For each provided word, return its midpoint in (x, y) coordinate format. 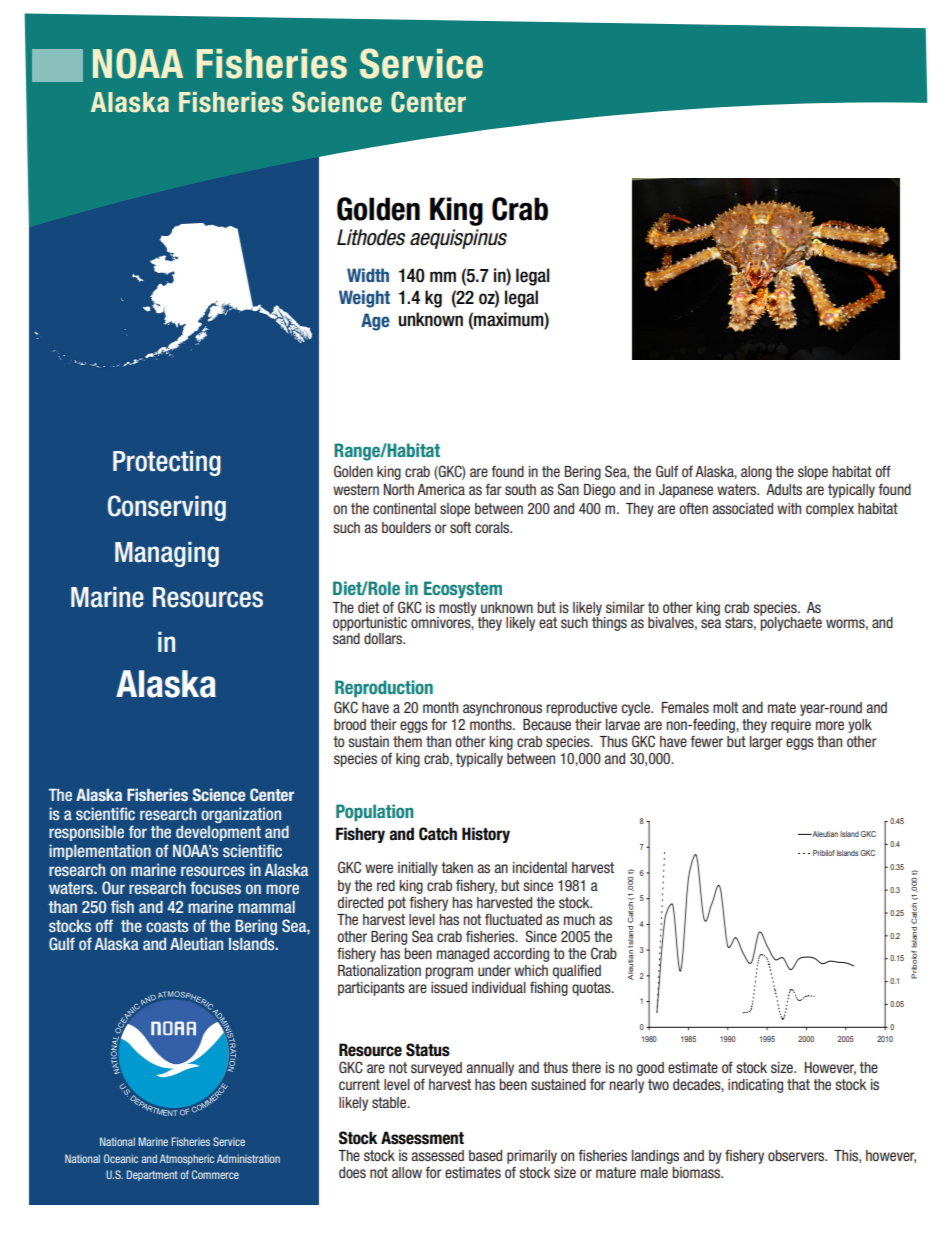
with (789, 508)
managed (463, 955)
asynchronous (502, 709)
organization (241, 815)
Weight (364, 299)
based (485, 1155)
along (756, 473)
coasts (167, 926)
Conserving (167, 508)
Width (368, 275)
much (579, 919)
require (791, 726)
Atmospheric (186, 1159)
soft (460, 527)
